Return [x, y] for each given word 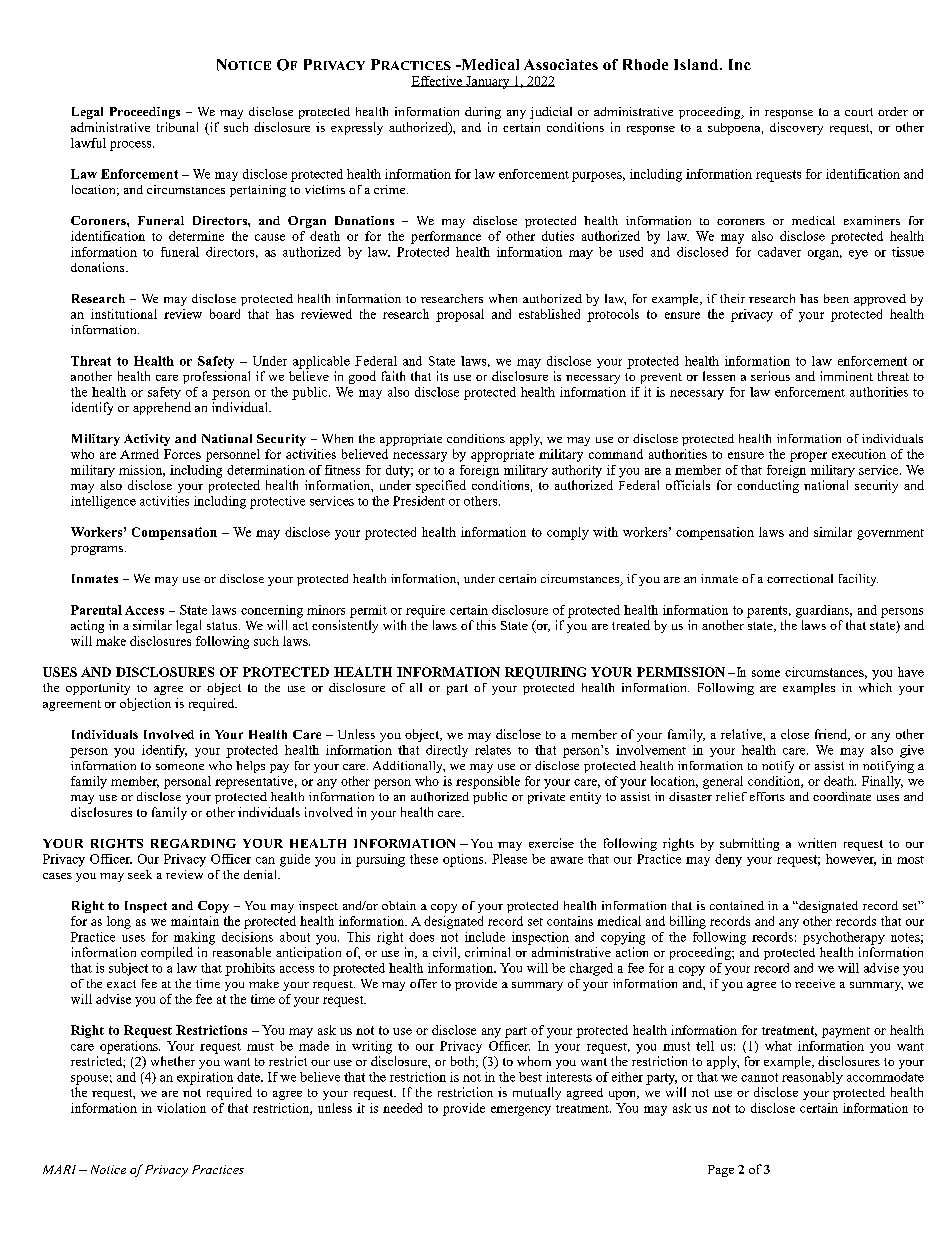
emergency [521, 1111]
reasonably [812, 1078]
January [488, 82]
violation [181, 1108]
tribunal [177, 127]
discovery [796, 128]
